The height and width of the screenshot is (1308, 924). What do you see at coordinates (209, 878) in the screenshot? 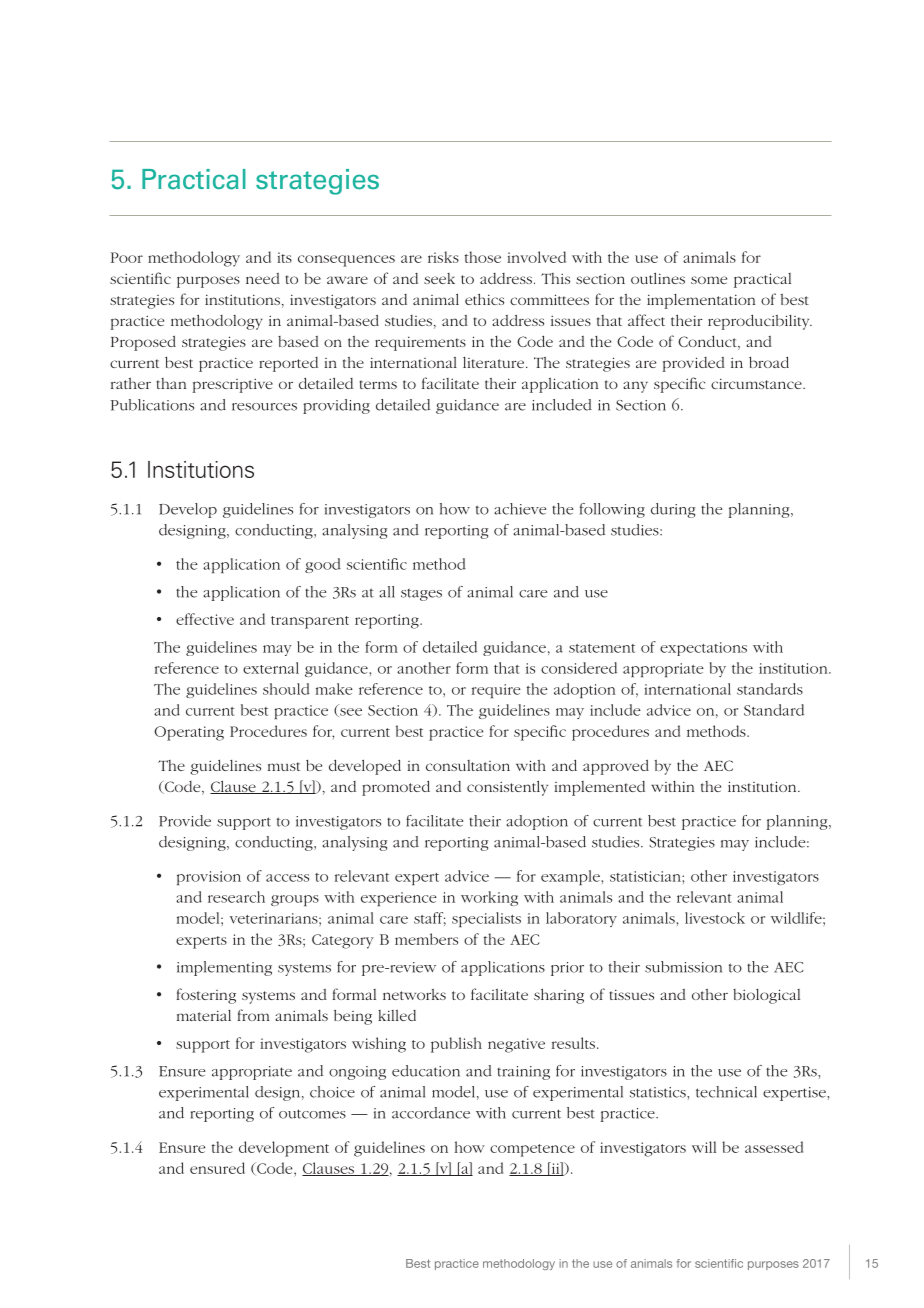
I see `provision` at bounding box center [209, 878].
